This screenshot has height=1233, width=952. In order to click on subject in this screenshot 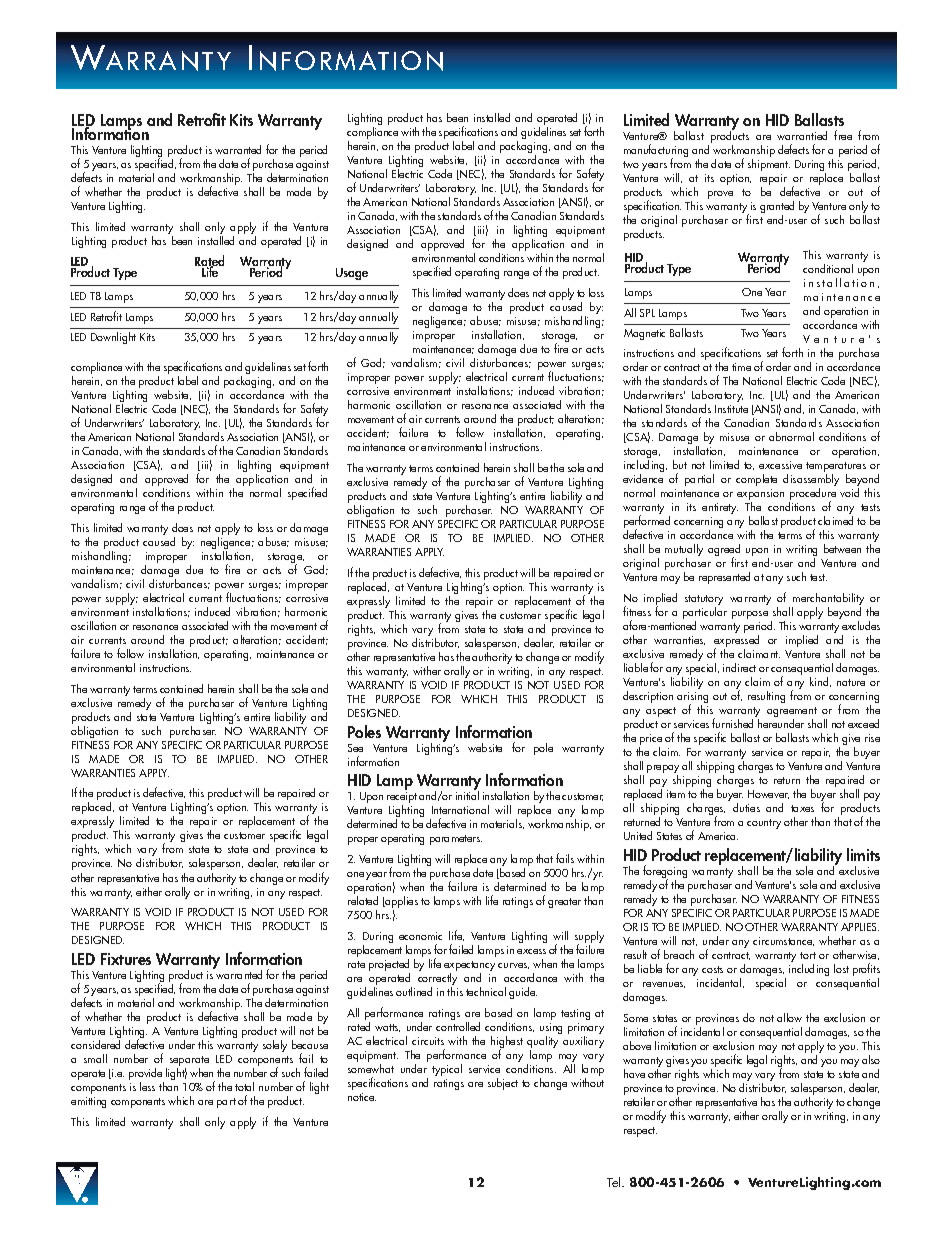, I will do `click(503, 1084)`.
